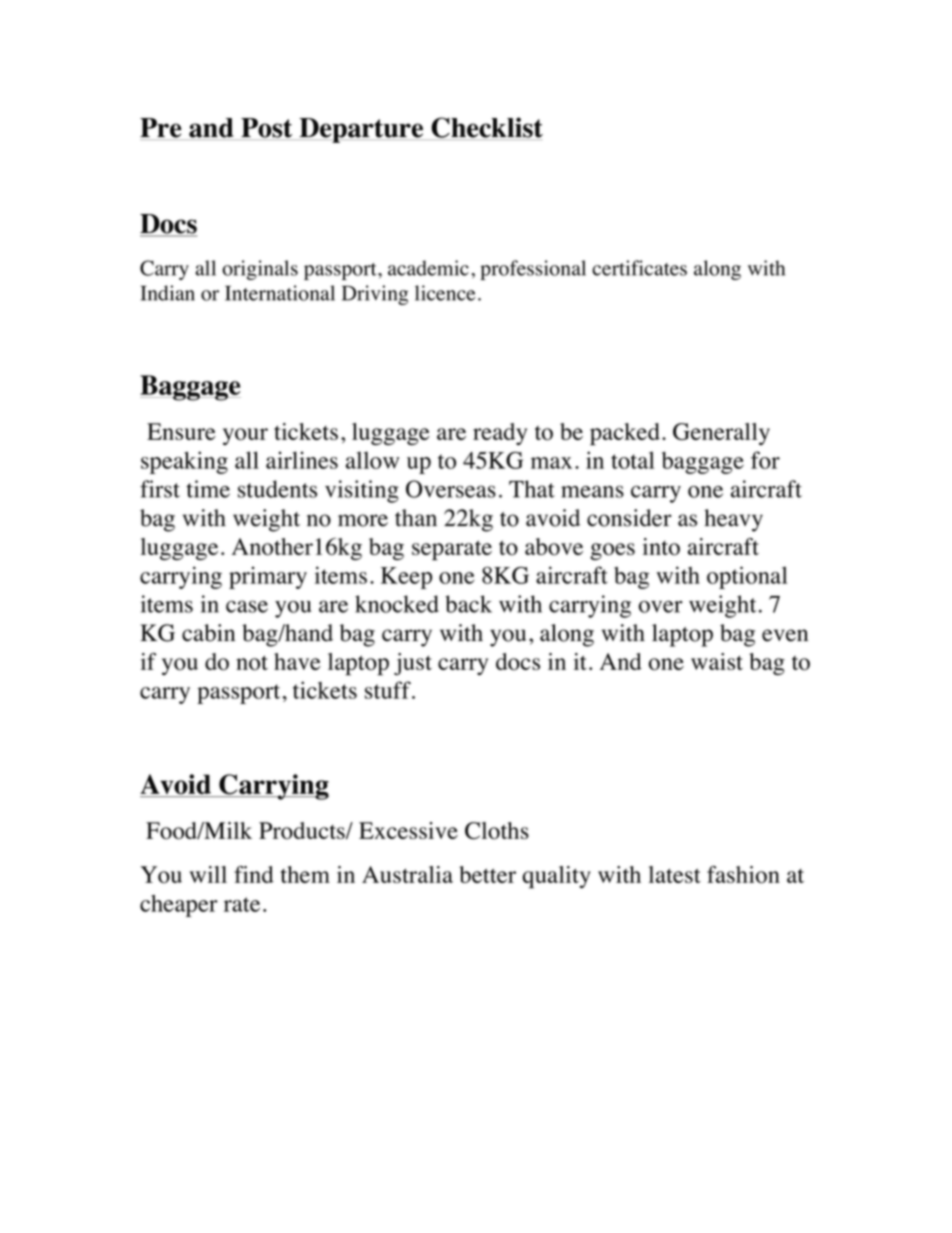 This screenshot has height=1233, width=952. Describe the element at coordinates (487, 874) in the screenshot. I see `better` at that location.
